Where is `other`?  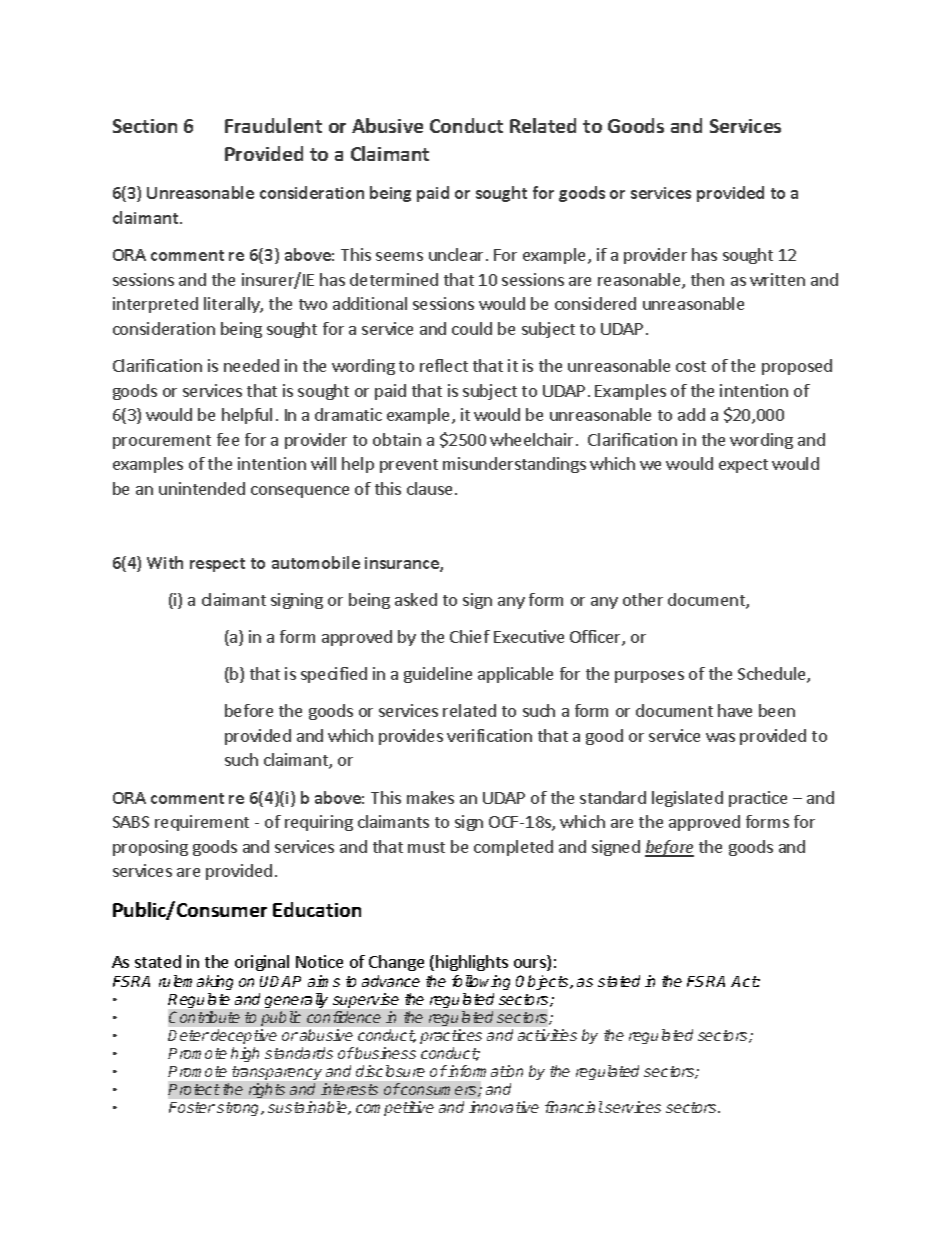 other is located at coordinates (643, 599).
